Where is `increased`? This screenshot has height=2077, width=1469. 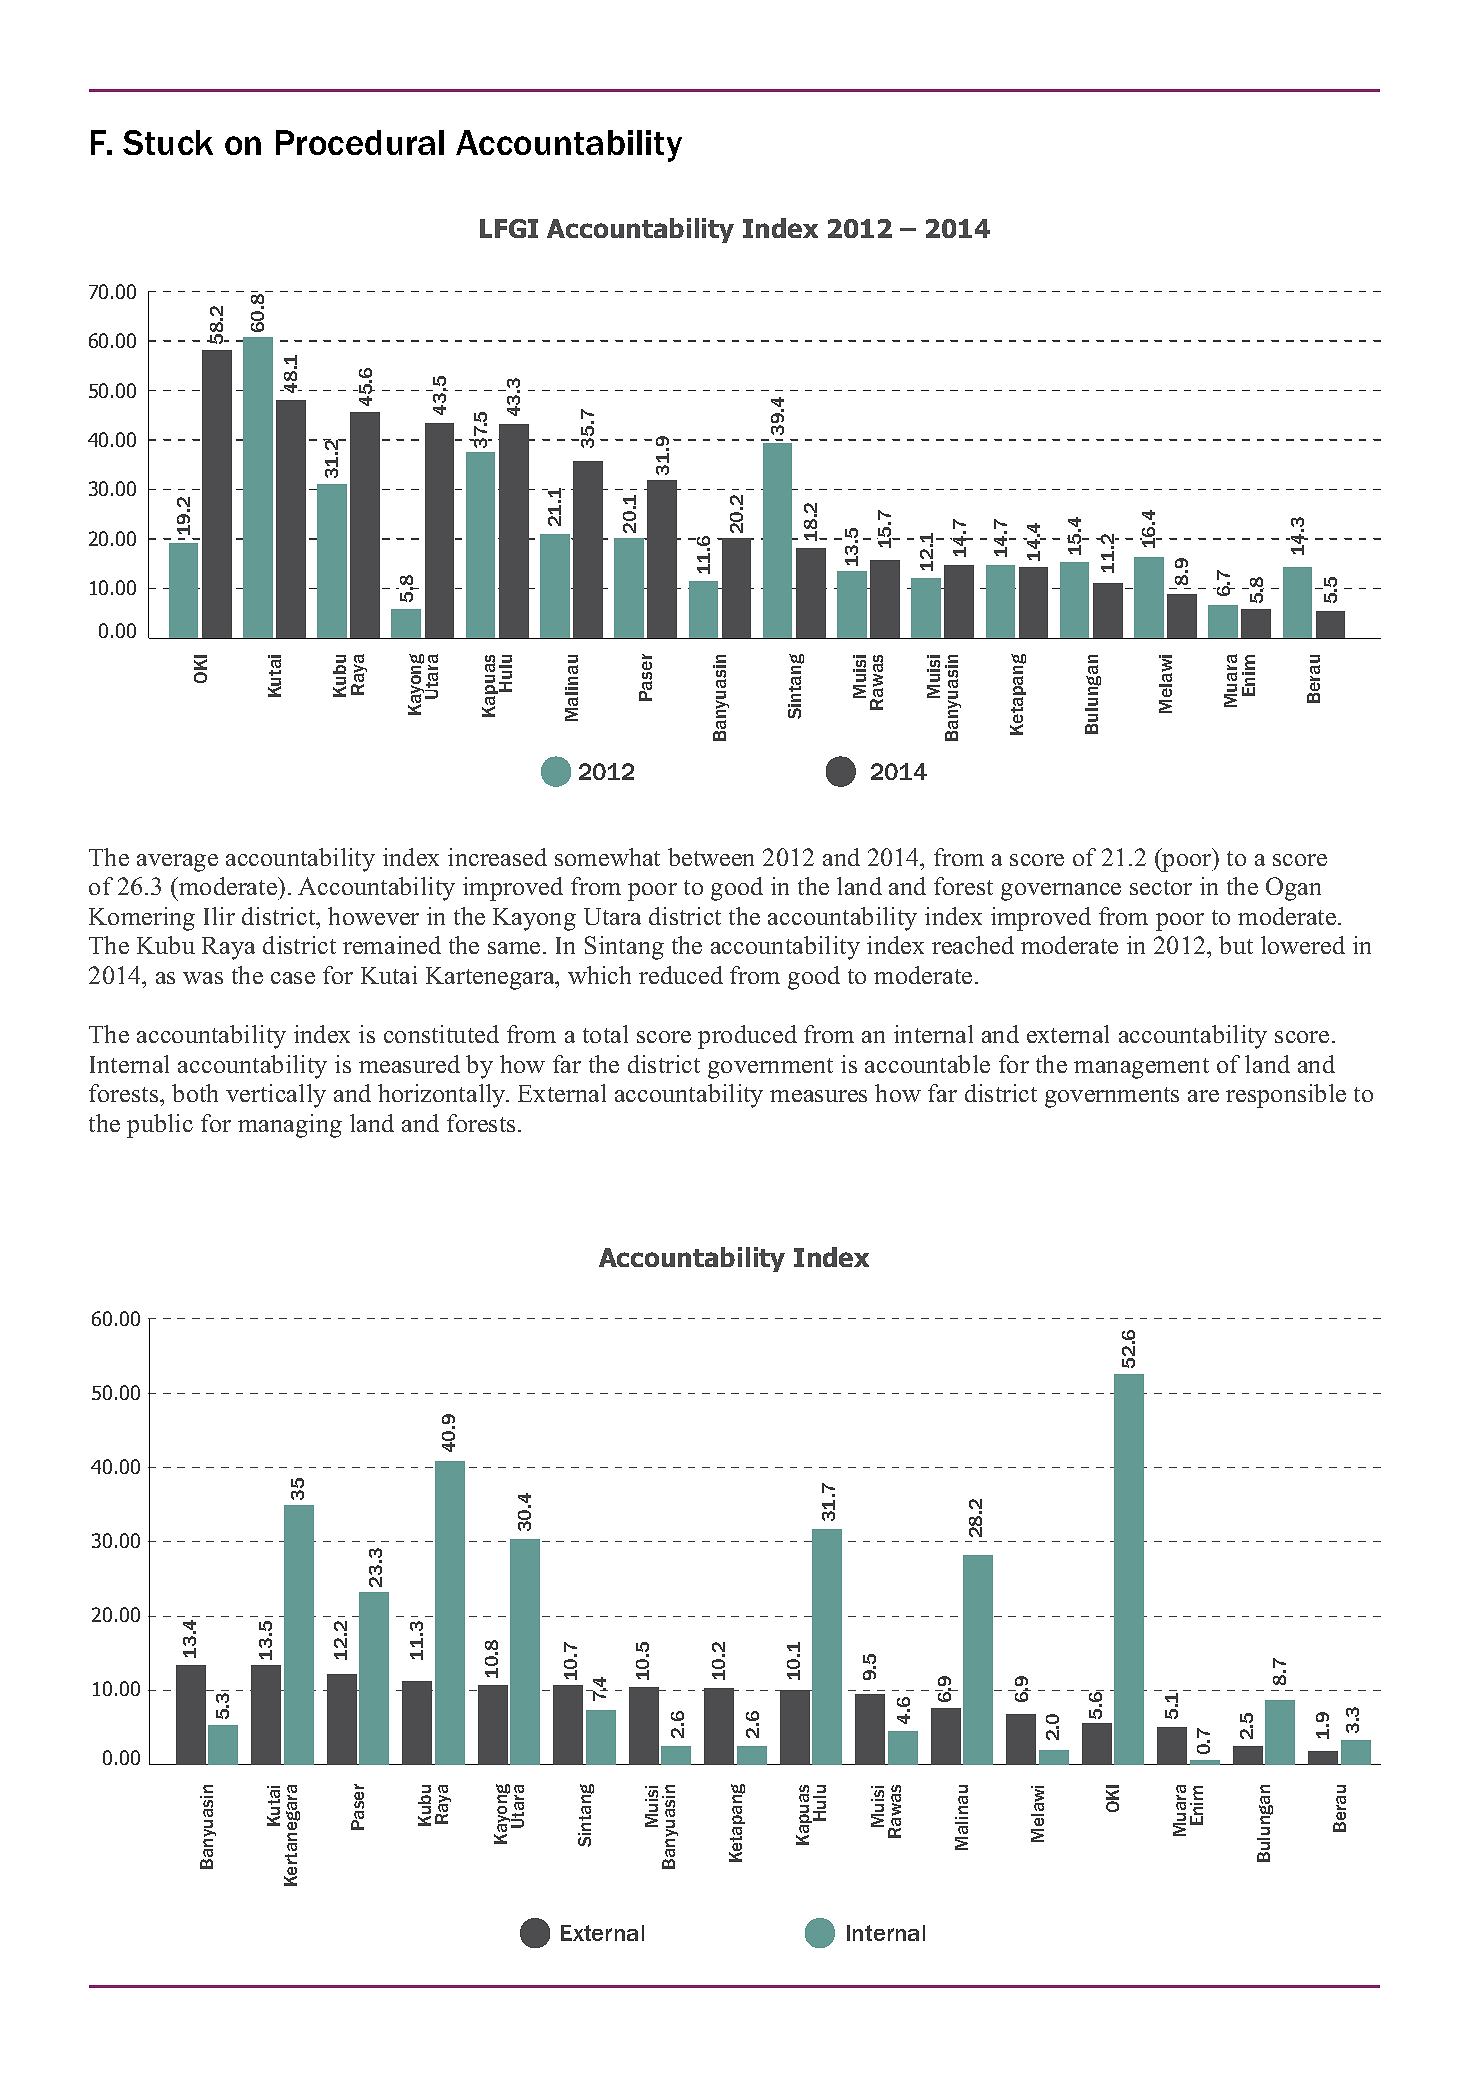 increased is located at coordinates (497, 857).
